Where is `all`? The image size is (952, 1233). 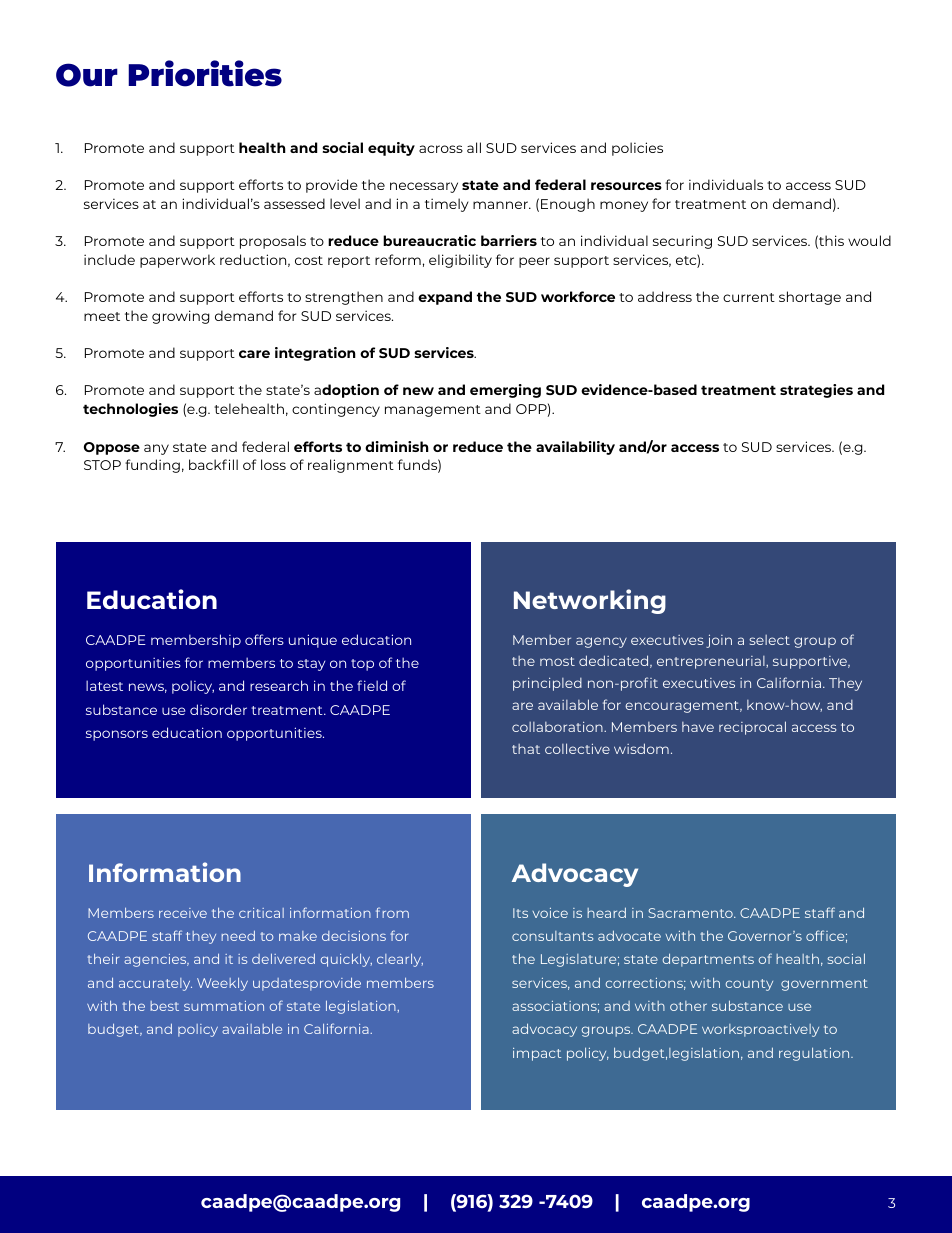
all is located at coordinates (474, 147).
